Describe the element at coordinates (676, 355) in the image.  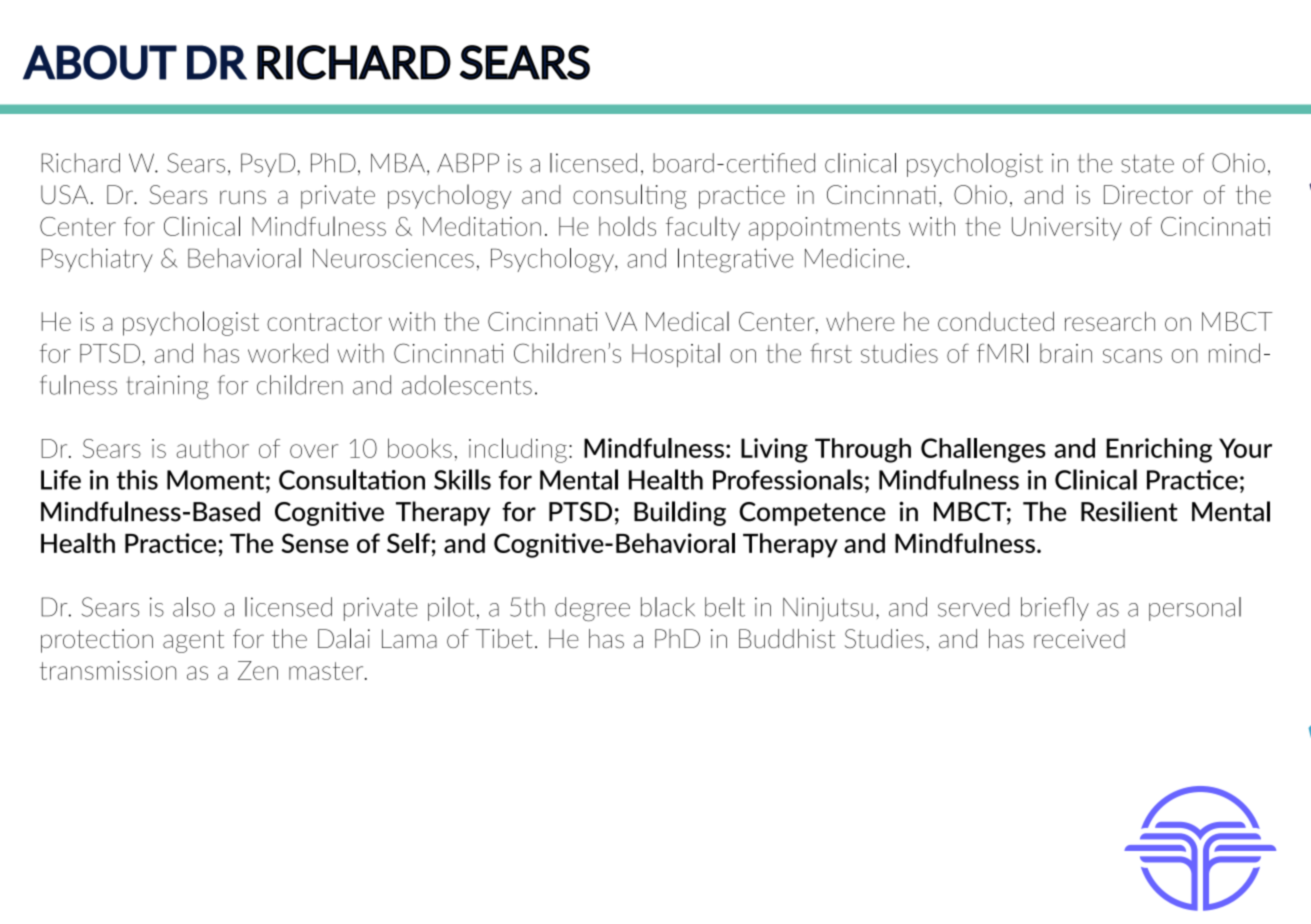
I see `Hospital` at that location.
